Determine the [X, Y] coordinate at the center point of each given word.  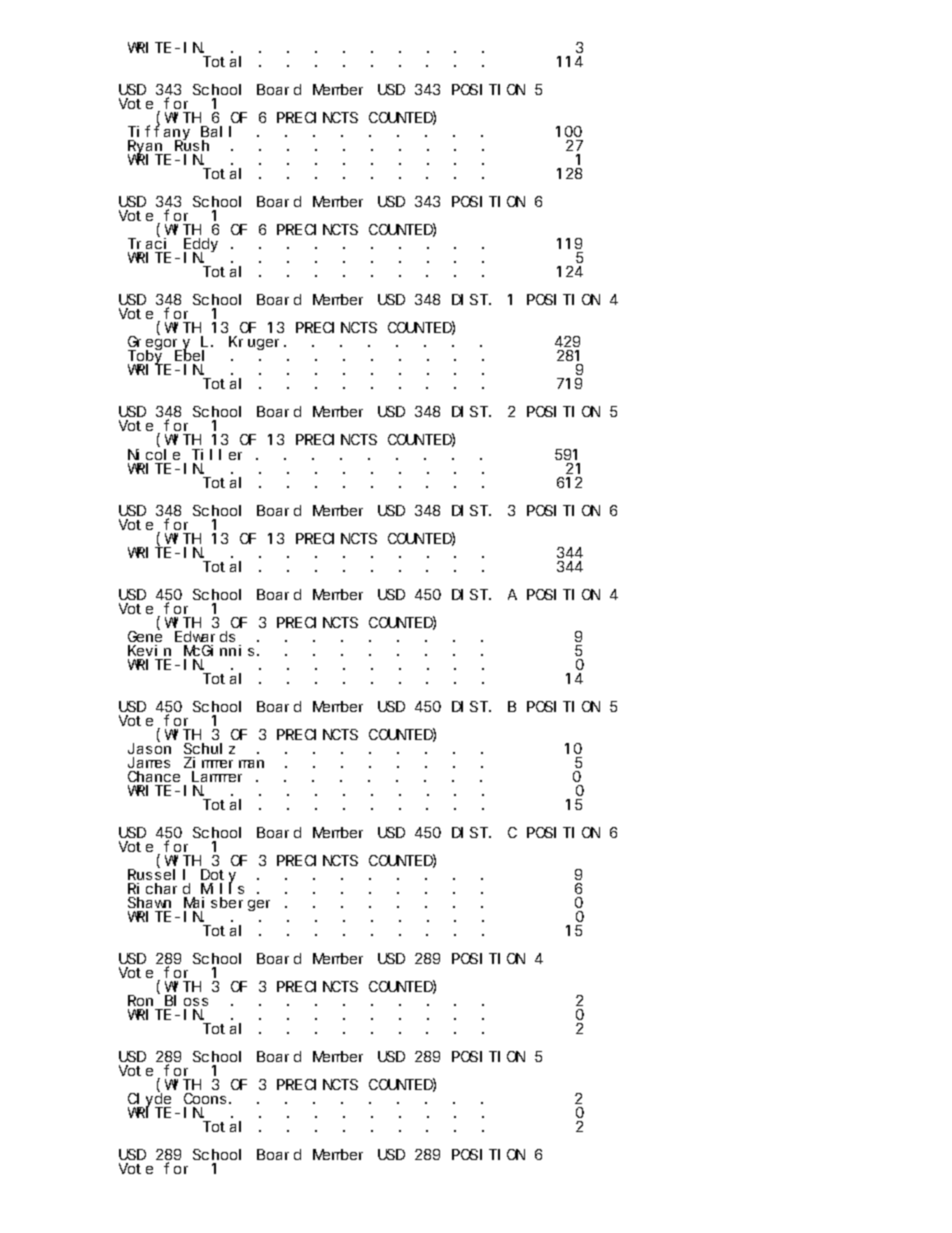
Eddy [201, 246]
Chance [154, 776]
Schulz [209, 748]
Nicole [154, 454]
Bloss [186, 1000]
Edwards [205, 636]
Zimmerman [224, 762]
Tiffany [159, 134]
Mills [222, 888]
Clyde [149, 1101]
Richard [159, 888]
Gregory [159, 345]
